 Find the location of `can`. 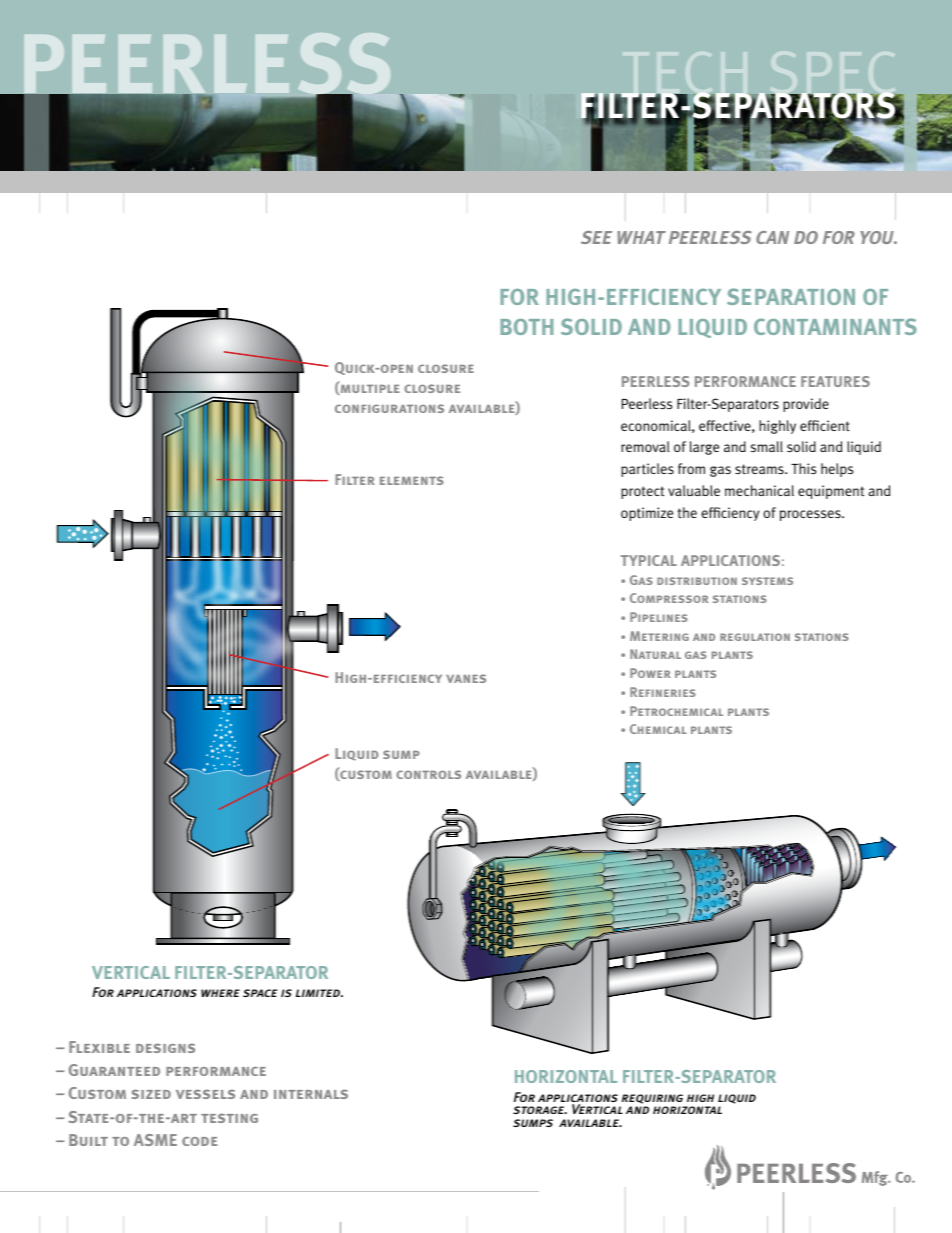

can is located at coordinates (772, 237).
